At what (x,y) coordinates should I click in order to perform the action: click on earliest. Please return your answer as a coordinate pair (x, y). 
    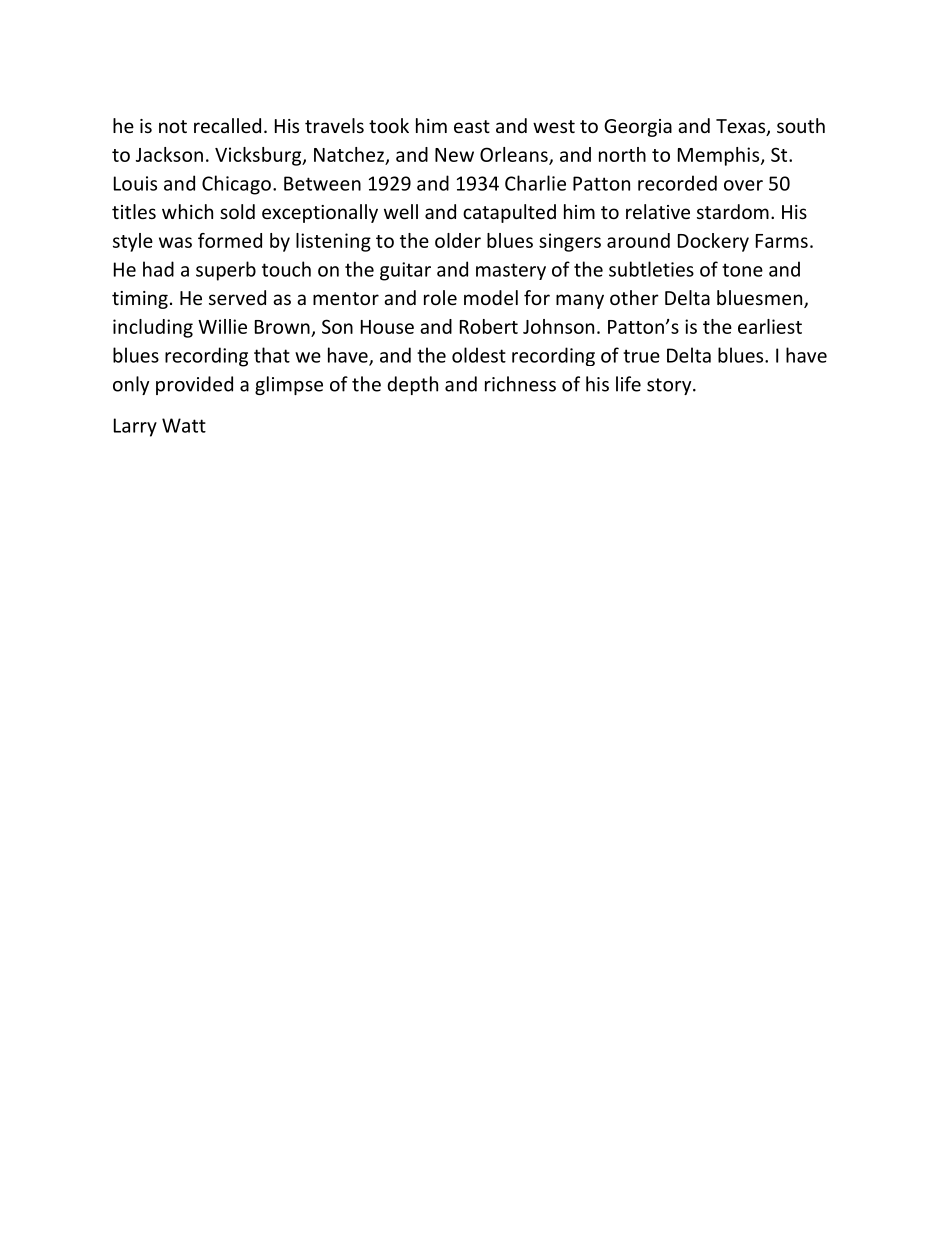
    Looking at the image, I should click on (770, 326).
